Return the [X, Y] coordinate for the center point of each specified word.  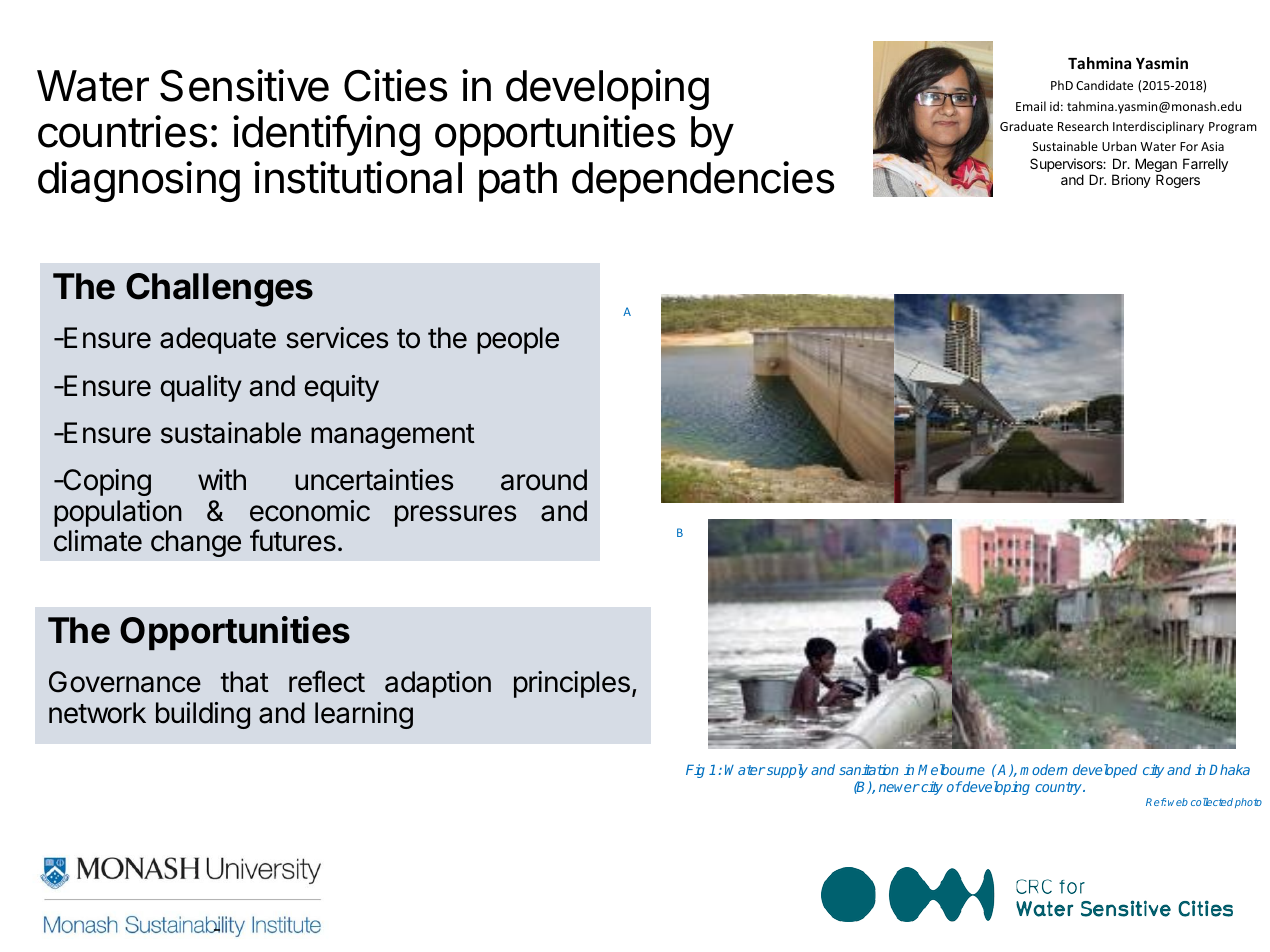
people [518, 340]
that [244, 682]
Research [1083, 126]
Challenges [219, 290]
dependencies [703, 181]
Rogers [1178, 181]
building [203, 715]
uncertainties [374, 480]
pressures [455, 516]
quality [201, 388]
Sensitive [244, 85]
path [518, 182]
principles [572, 684]
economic [310, 511]
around [544, 480]
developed [1105, 771]
